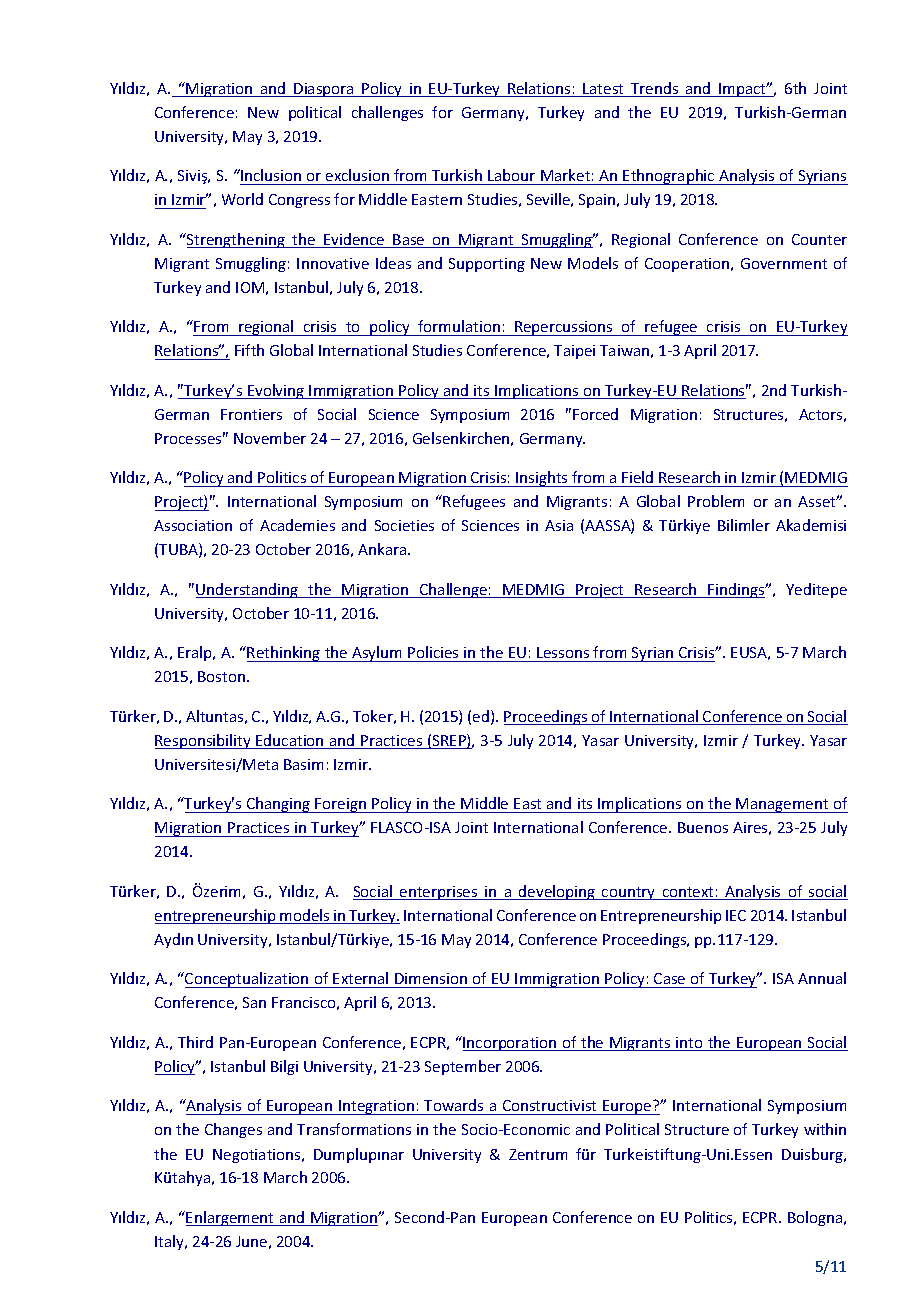  I want to click on Enlargement, so click(231, 1218).
